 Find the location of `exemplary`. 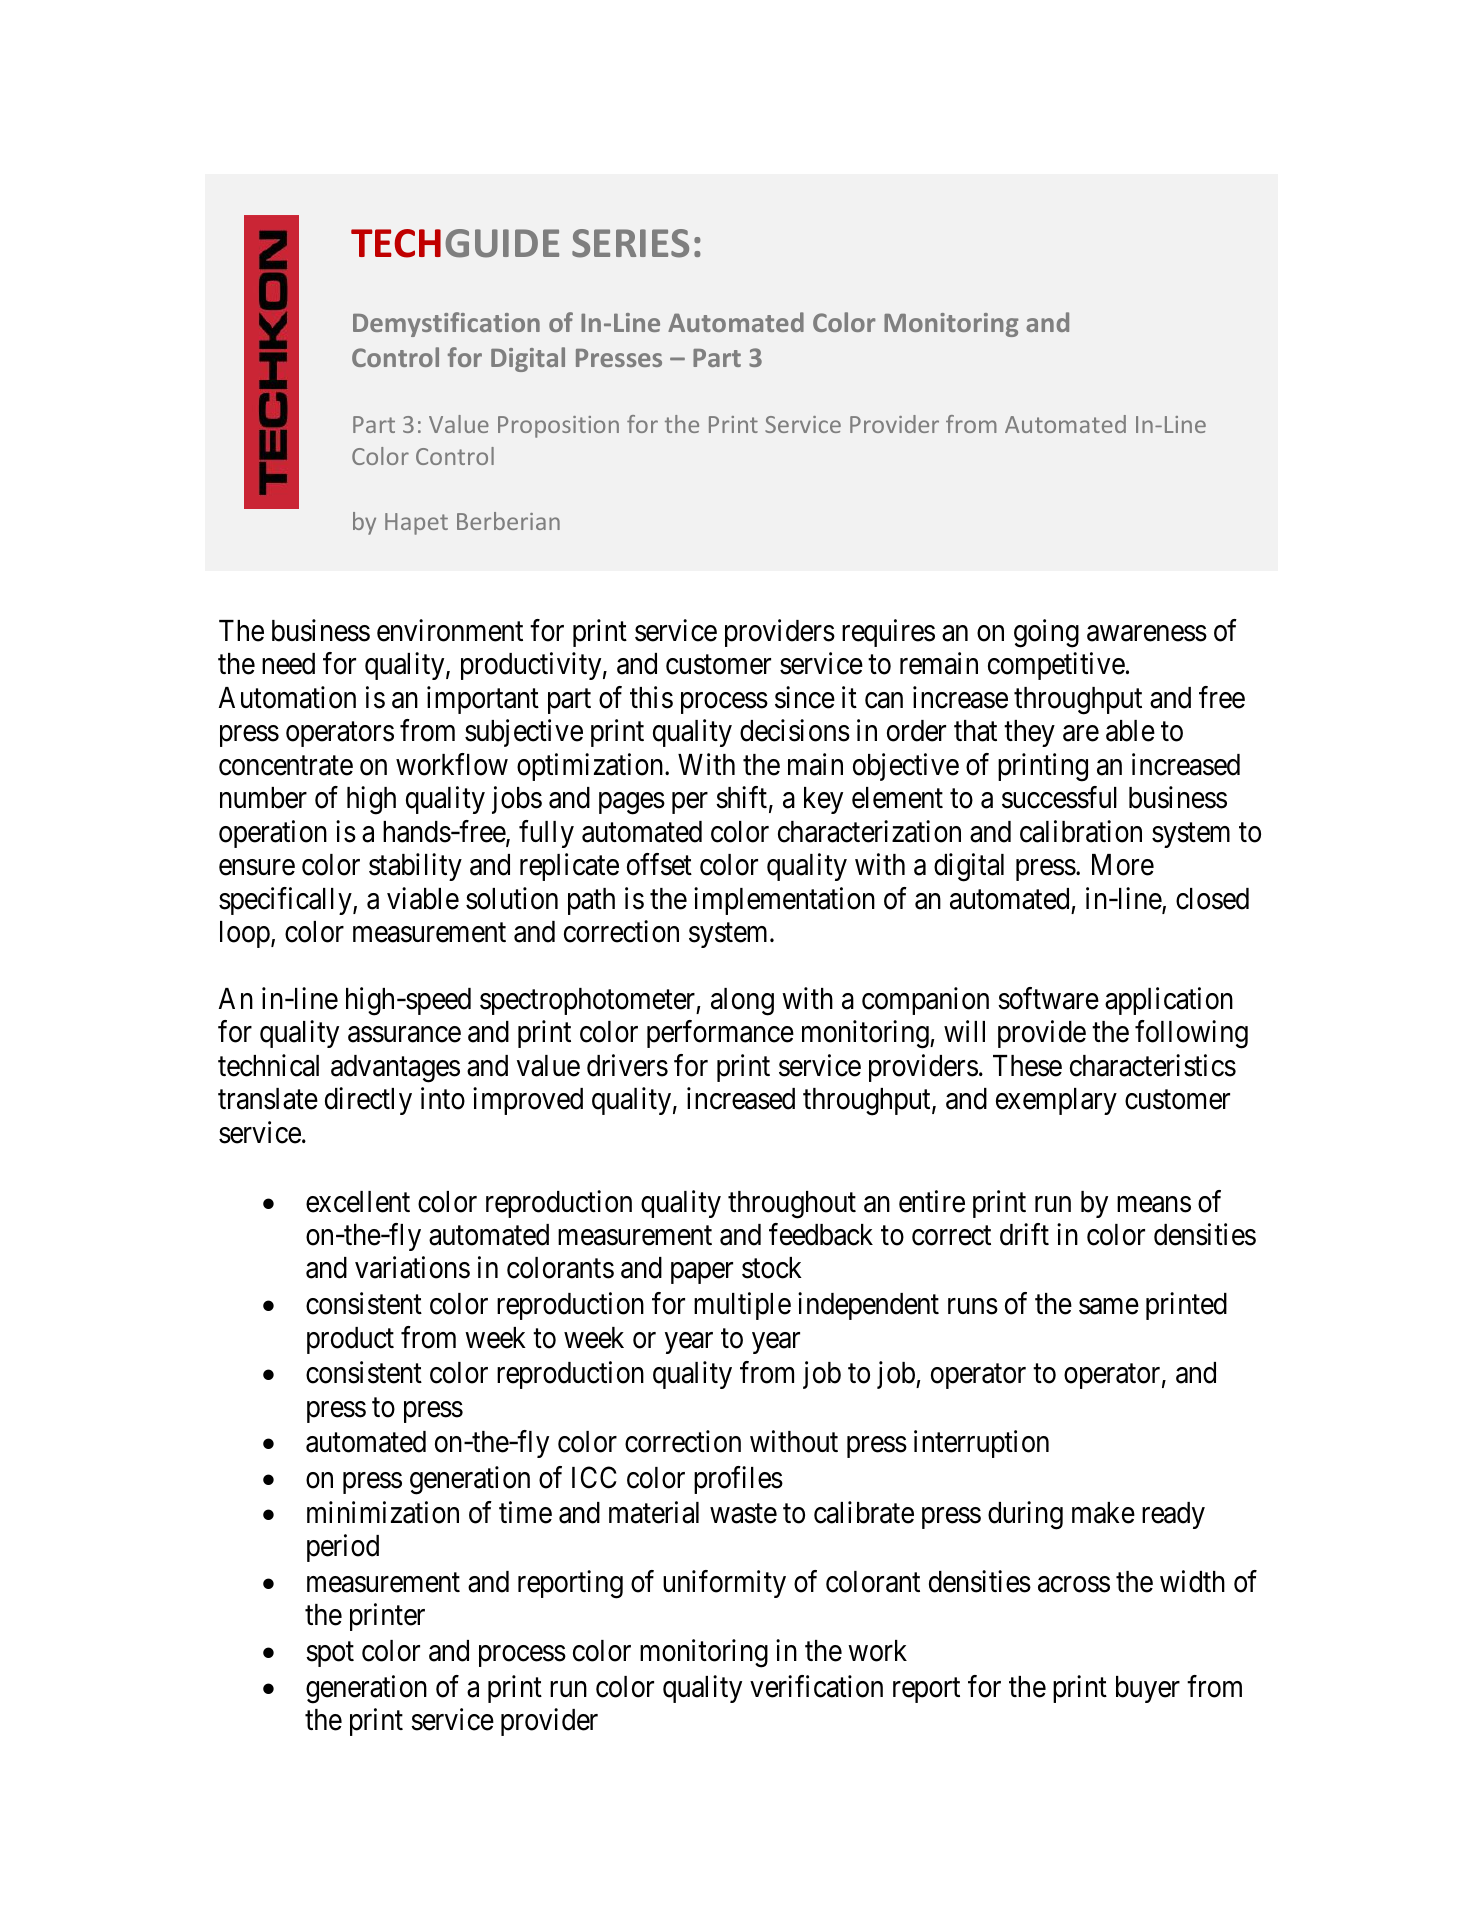

exemplary is located at coordinates (1056, 1101).
